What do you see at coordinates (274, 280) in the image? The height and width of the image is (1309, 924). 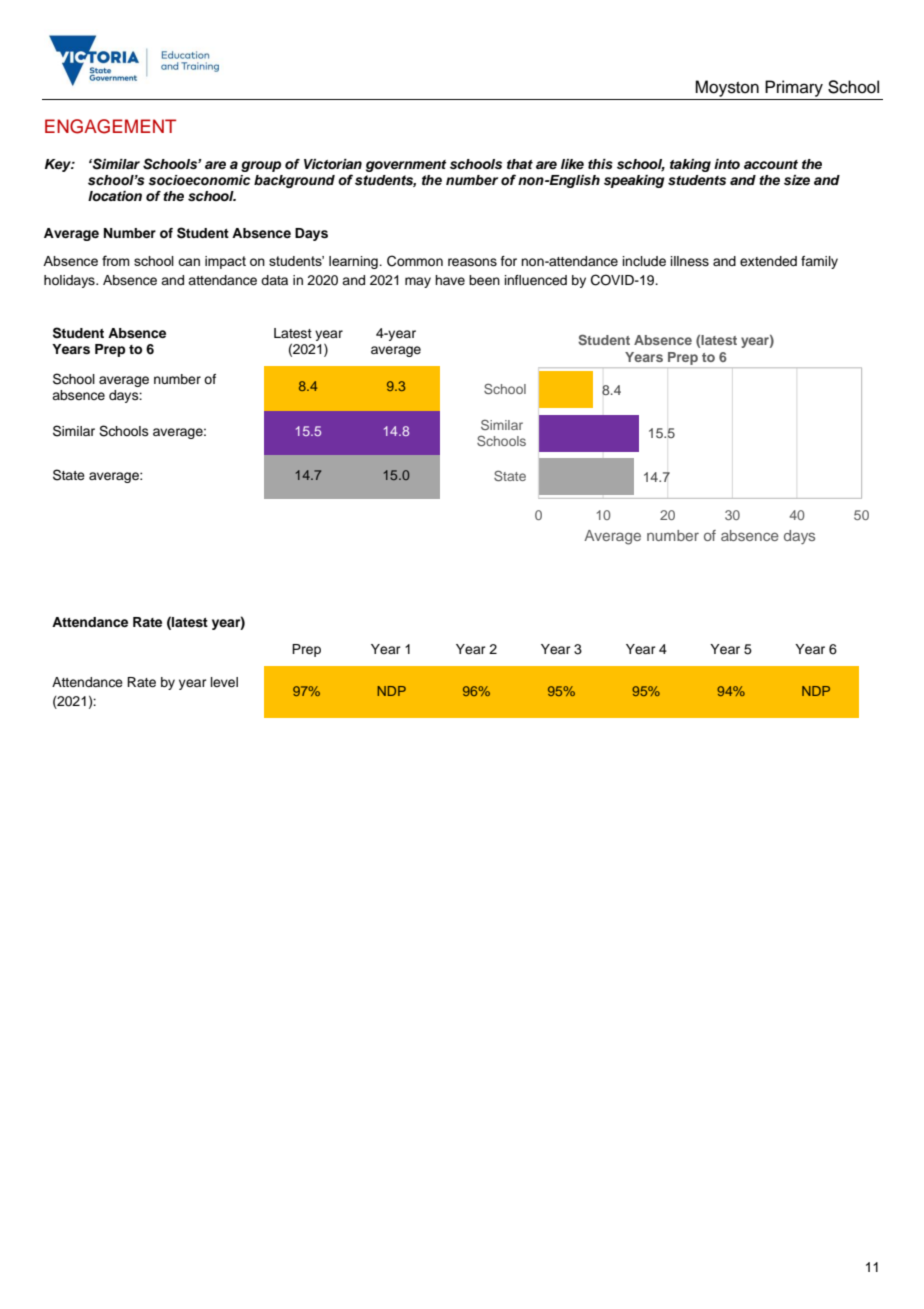 I see `data` at bounding box center [274, 280].
